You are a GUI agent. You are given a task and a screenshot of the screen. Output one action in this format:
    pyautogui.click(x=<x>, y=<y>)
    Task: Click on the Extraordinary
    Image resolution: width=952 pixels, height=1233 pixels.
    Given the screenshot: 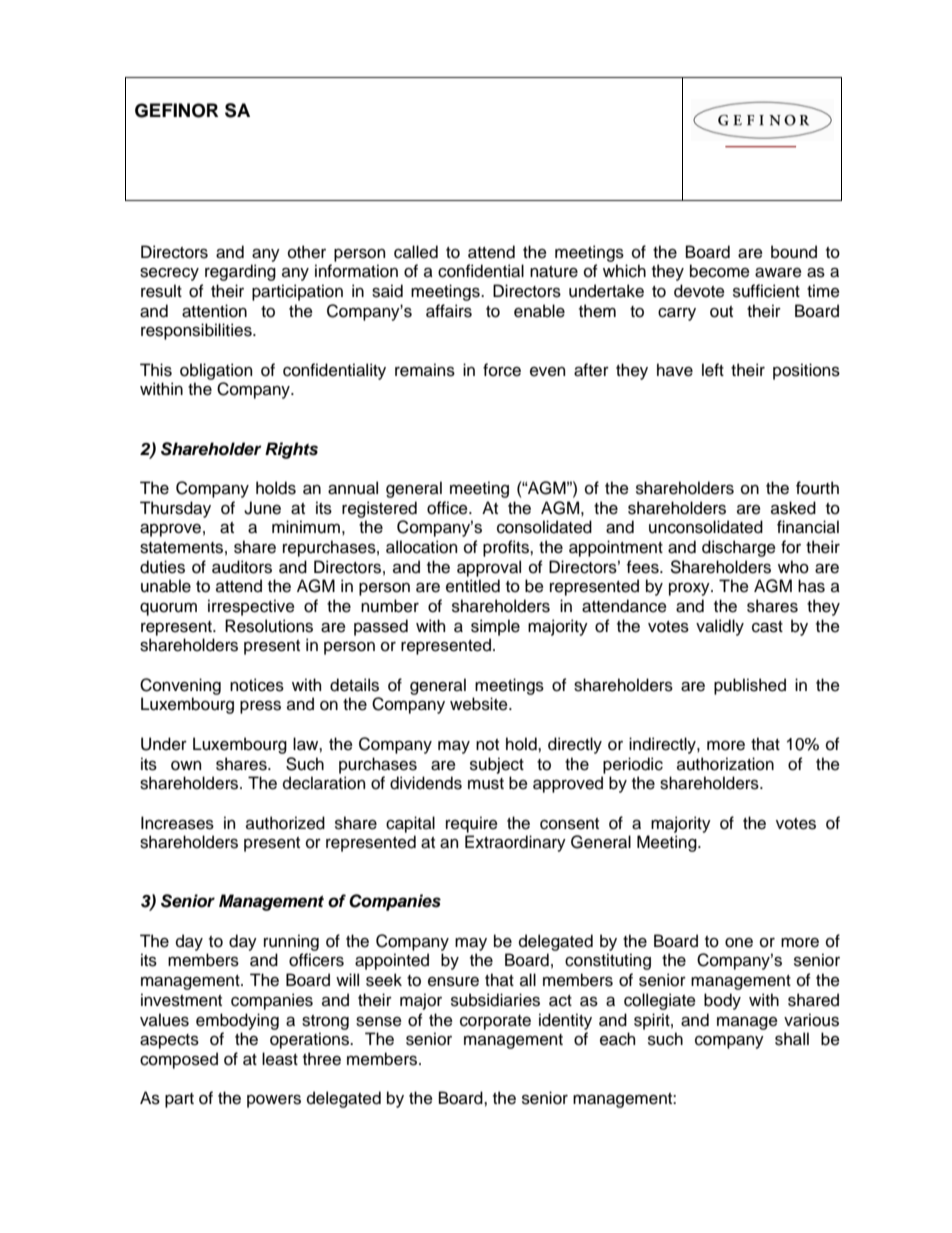 What is the action you would take?
    pyautogui.click(x=515, y=843)
